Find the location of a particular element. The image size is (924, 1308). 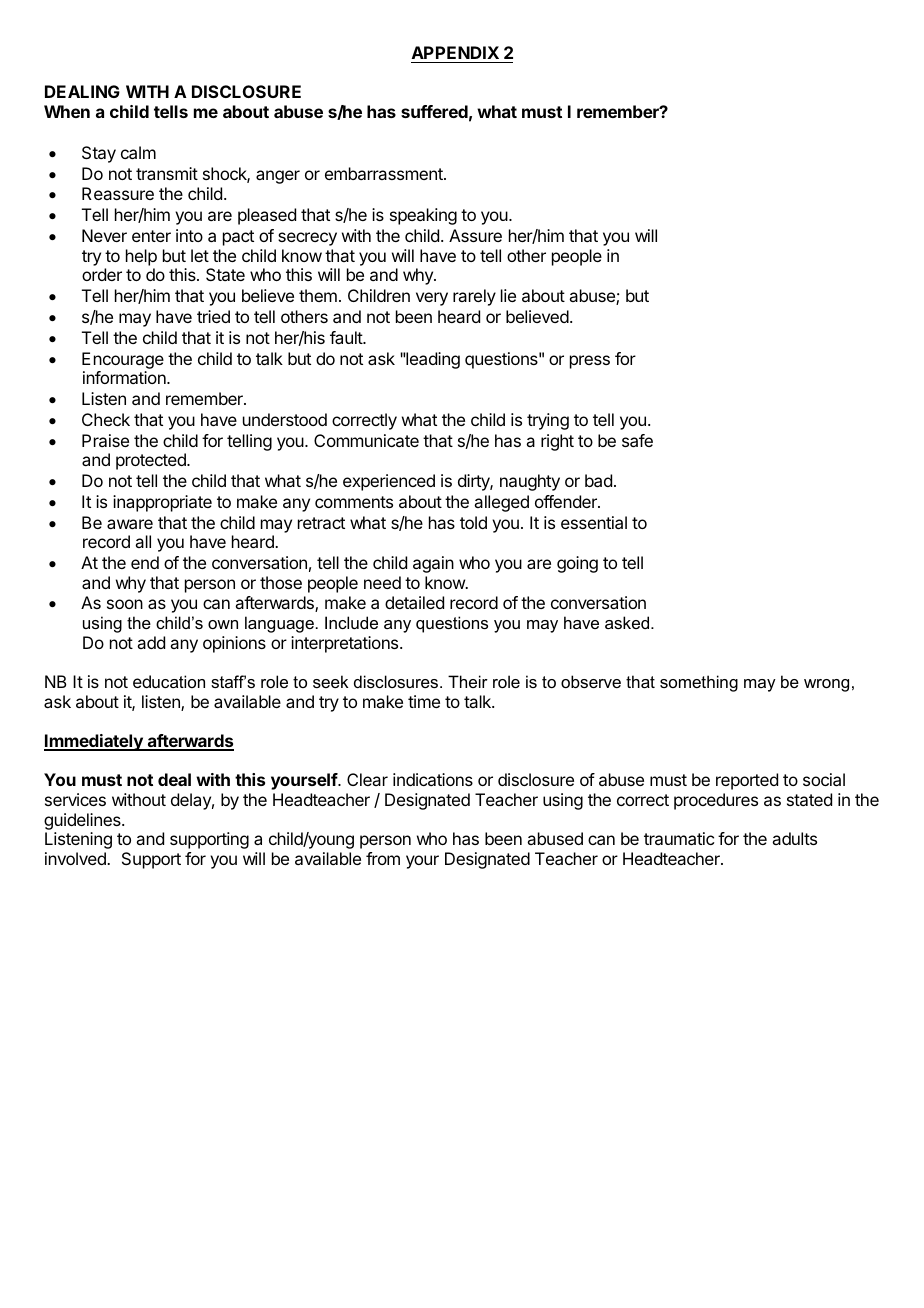

When is located at coordinates (67, 111).
